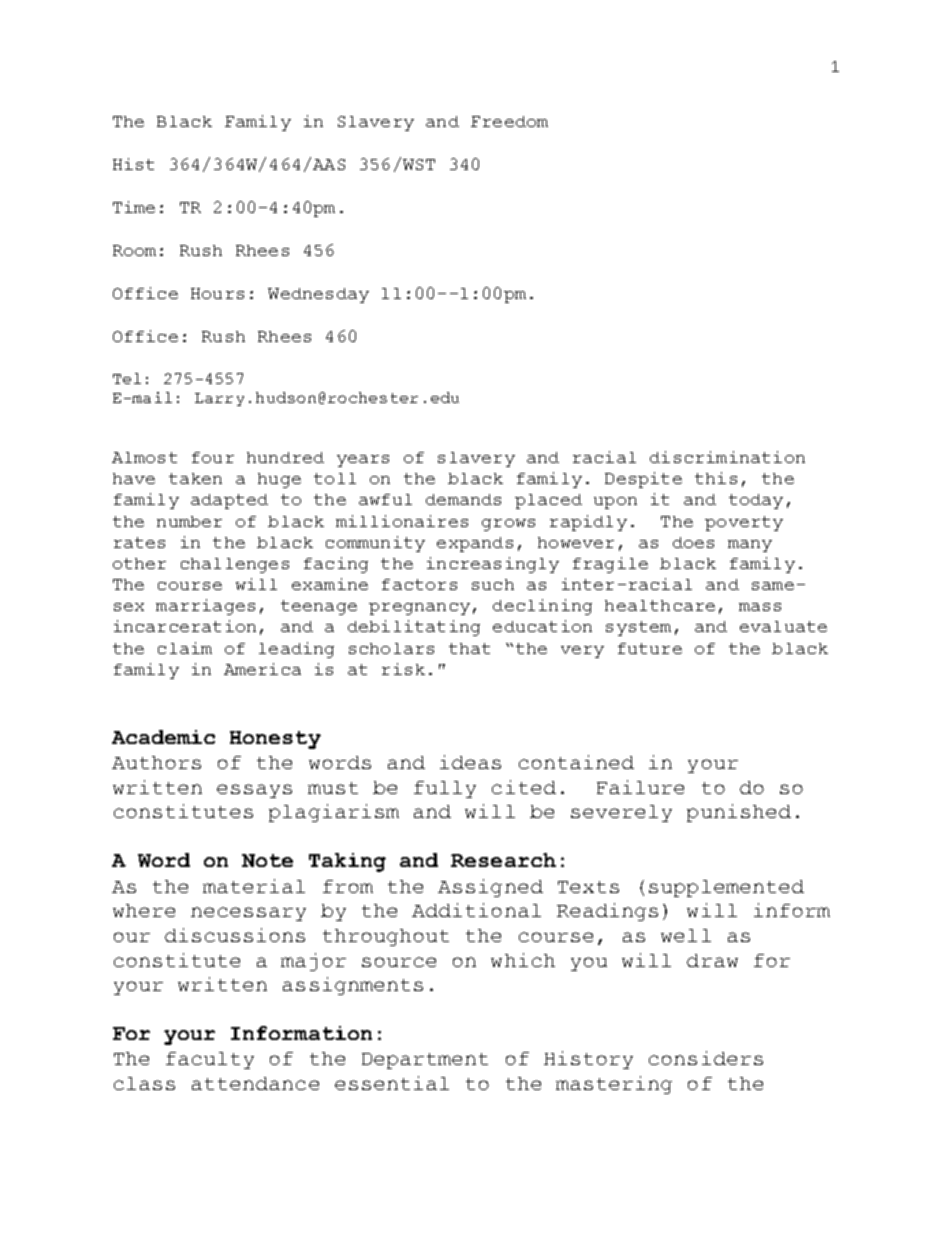 The height and width of the page is (1233, 952). I want to click on Freedom, so click(509, 121).
